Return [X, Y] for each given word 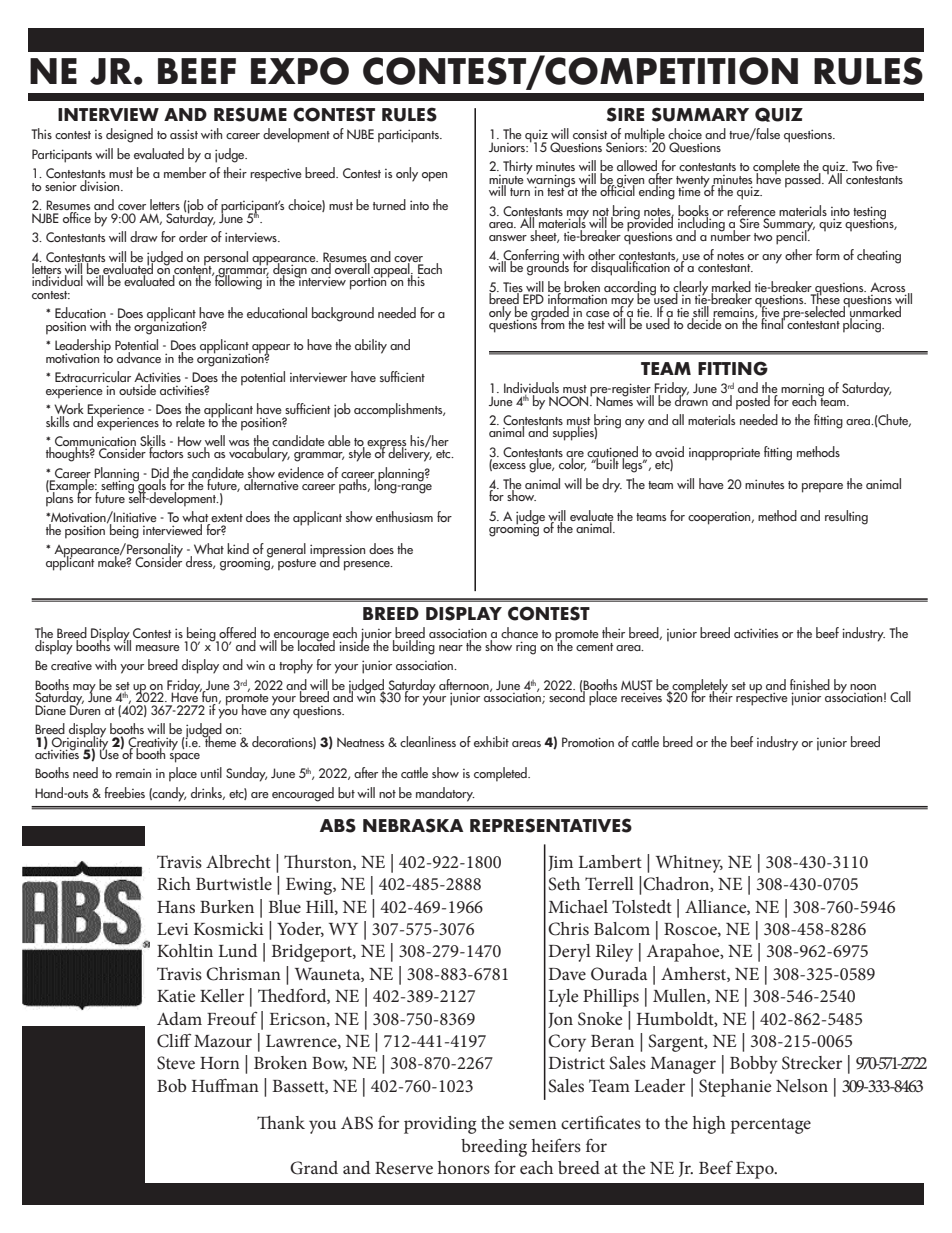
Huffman [225, 1085]
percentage [771, 1126]
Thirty [518, 168]
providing [440, 1125]
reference [751, 210]
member [185, 172]
